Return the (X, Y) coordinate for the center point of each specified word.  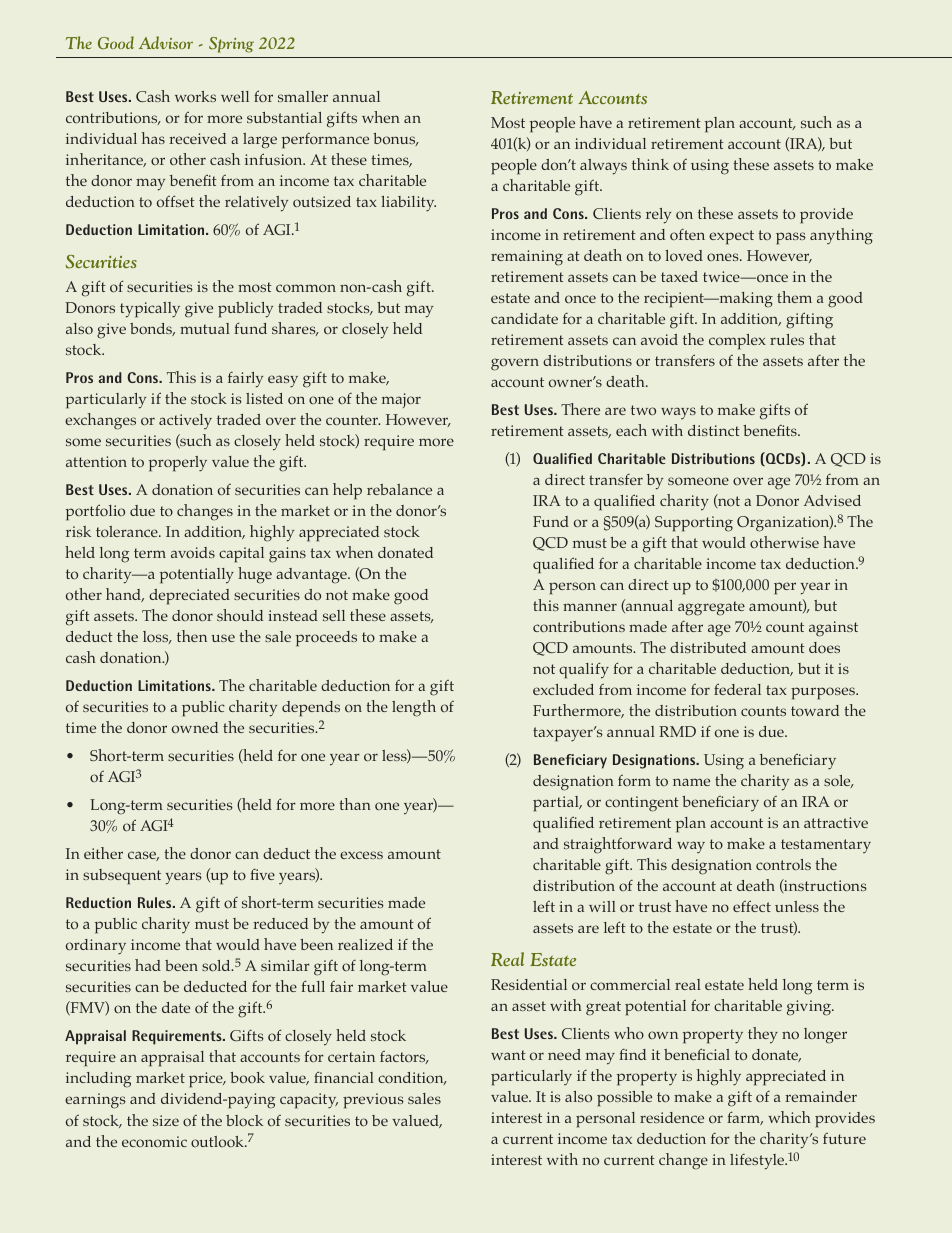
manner (590, 607)
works (195, 96)
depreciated (189, 597)
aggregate (711, 608)
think (650, 164)
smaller (303, 96)
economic (154, 1141)
